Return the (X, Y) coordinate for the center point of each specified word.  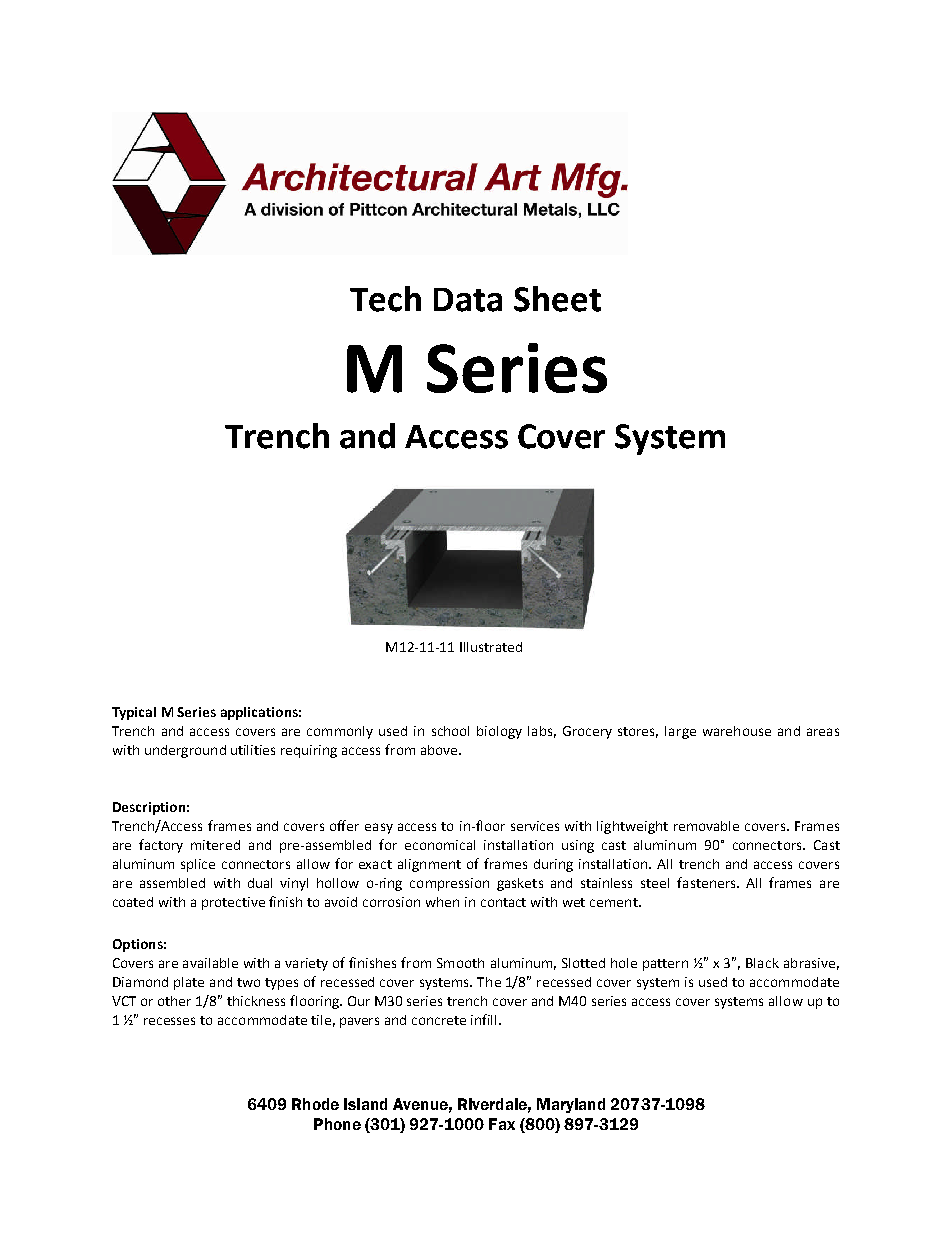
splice (198, 865)
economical (440, 845)
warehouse (737, 731)
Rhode (315, 1104)
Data (468, 300)
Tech (385, 299)
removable (706, 826)
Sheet (557, 299)
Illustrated (491, 647)
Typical (134, 713)
